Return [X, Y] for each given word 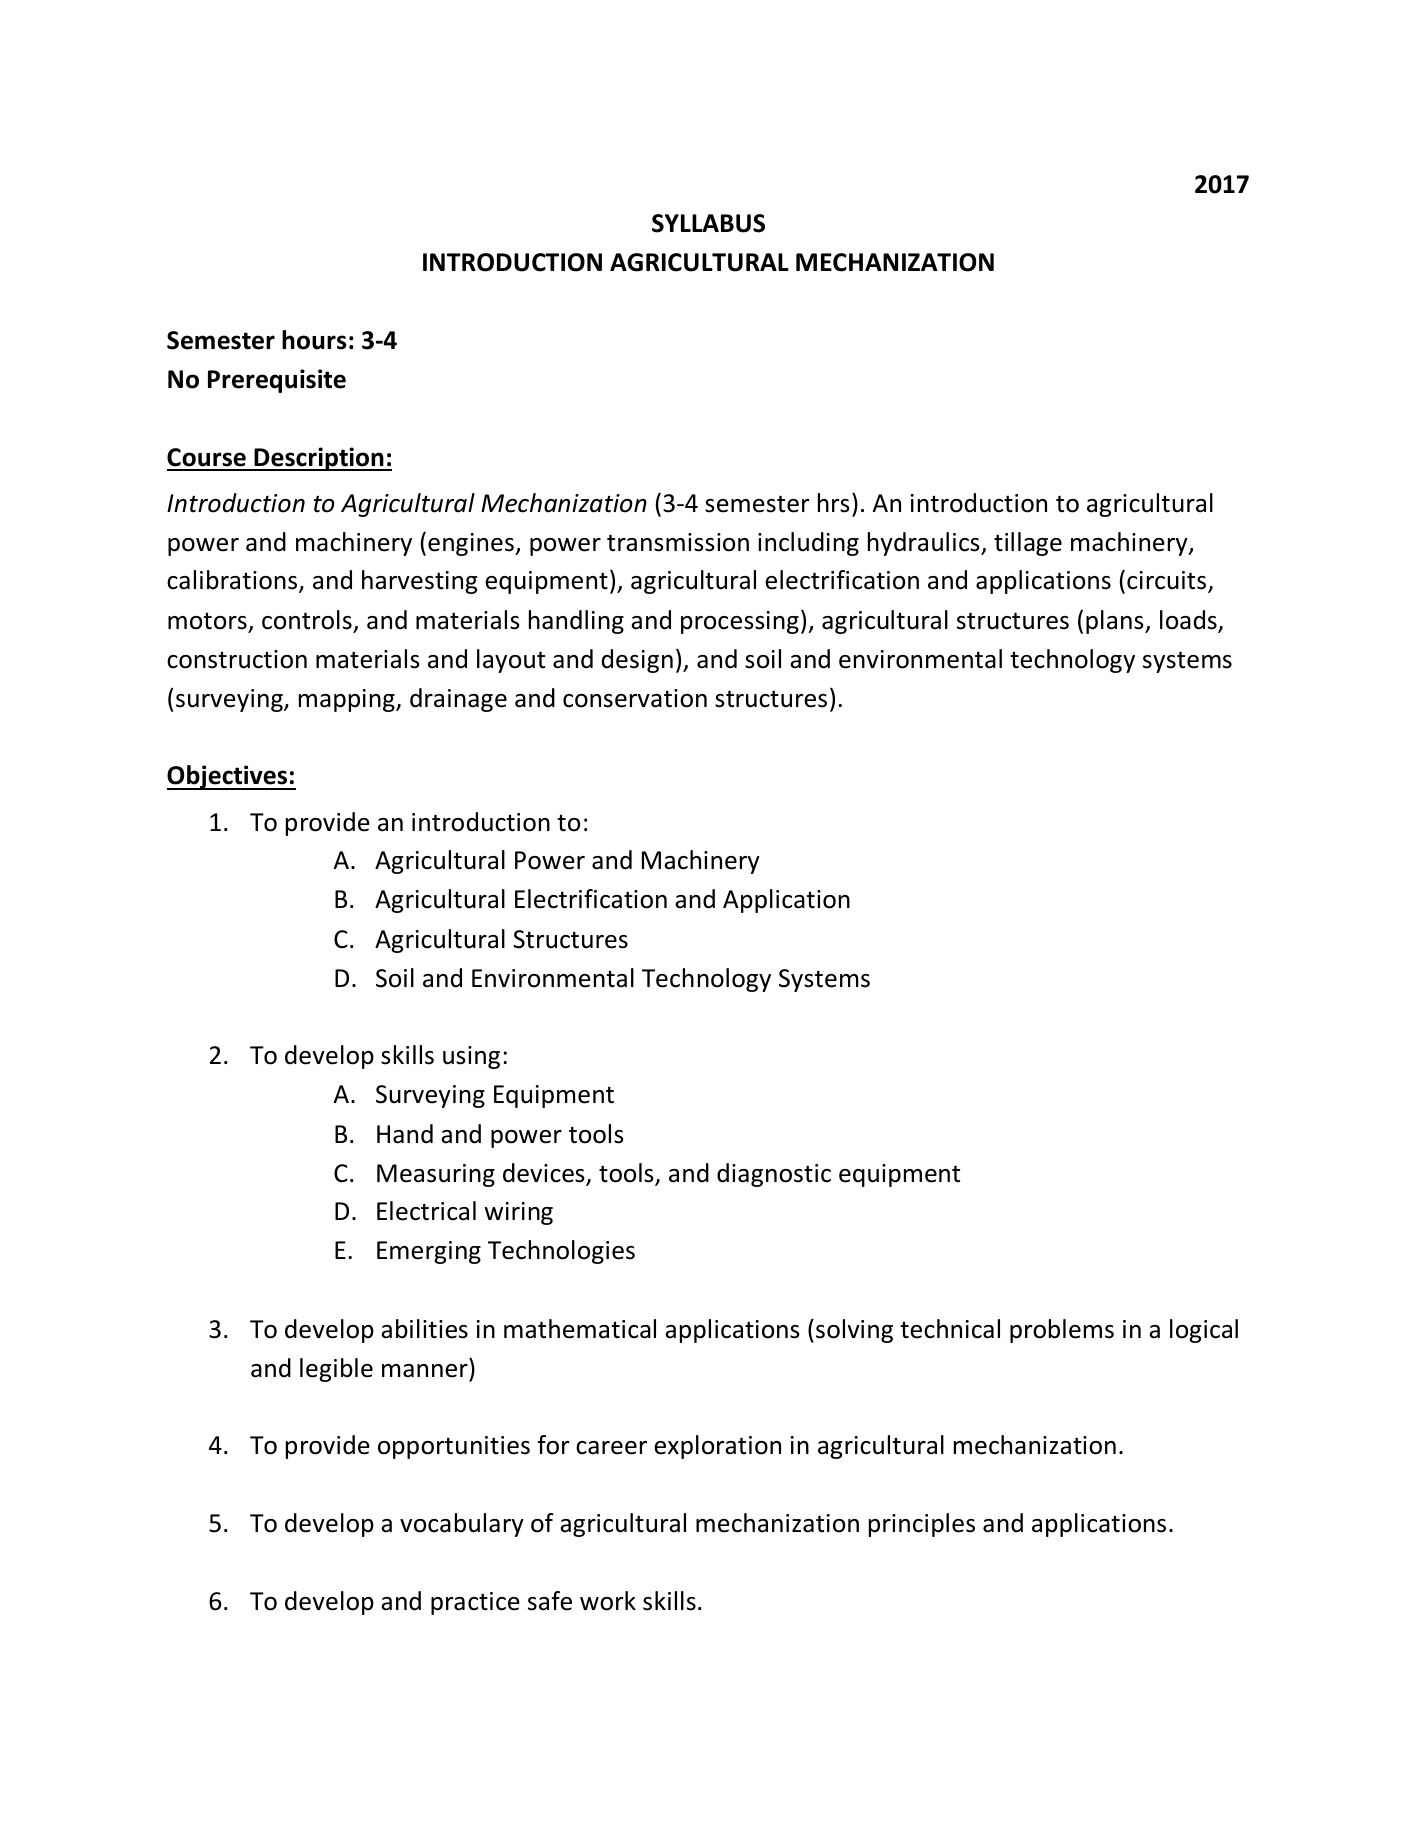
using [471, 1057]
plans [1116, 622]
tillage [1028, 544]
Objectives [228, 777]
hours [314, 340]
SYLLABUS [708, 223]
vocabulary [462, 1525]
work [608, 1601]
